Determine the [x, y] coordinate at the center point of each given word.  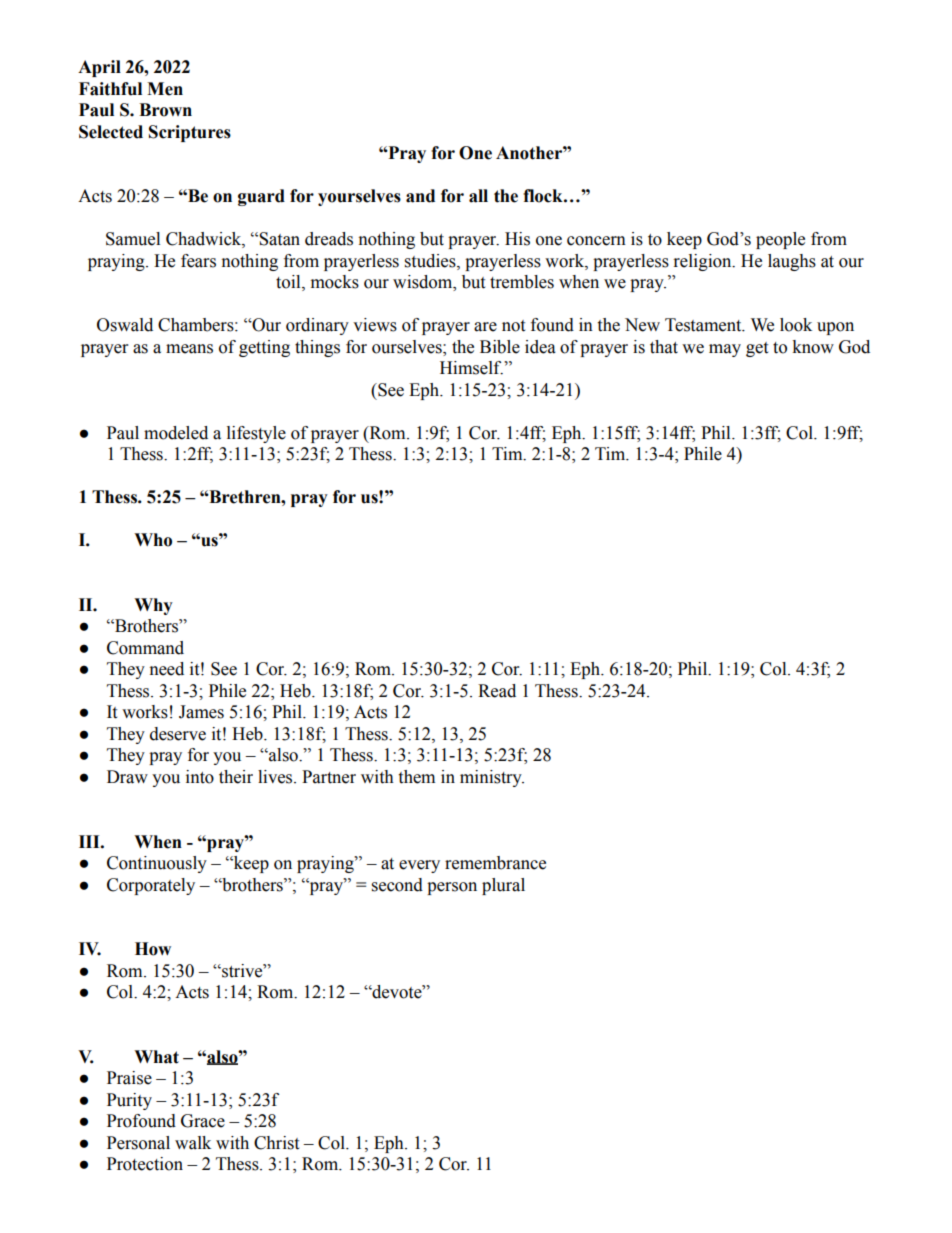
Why [153, 606]
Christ [276, 1143]
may [725, 350]
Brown [165, 110]
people [780, 240]
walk [193, 1143]
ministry [492, 778]
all [478, 196]
